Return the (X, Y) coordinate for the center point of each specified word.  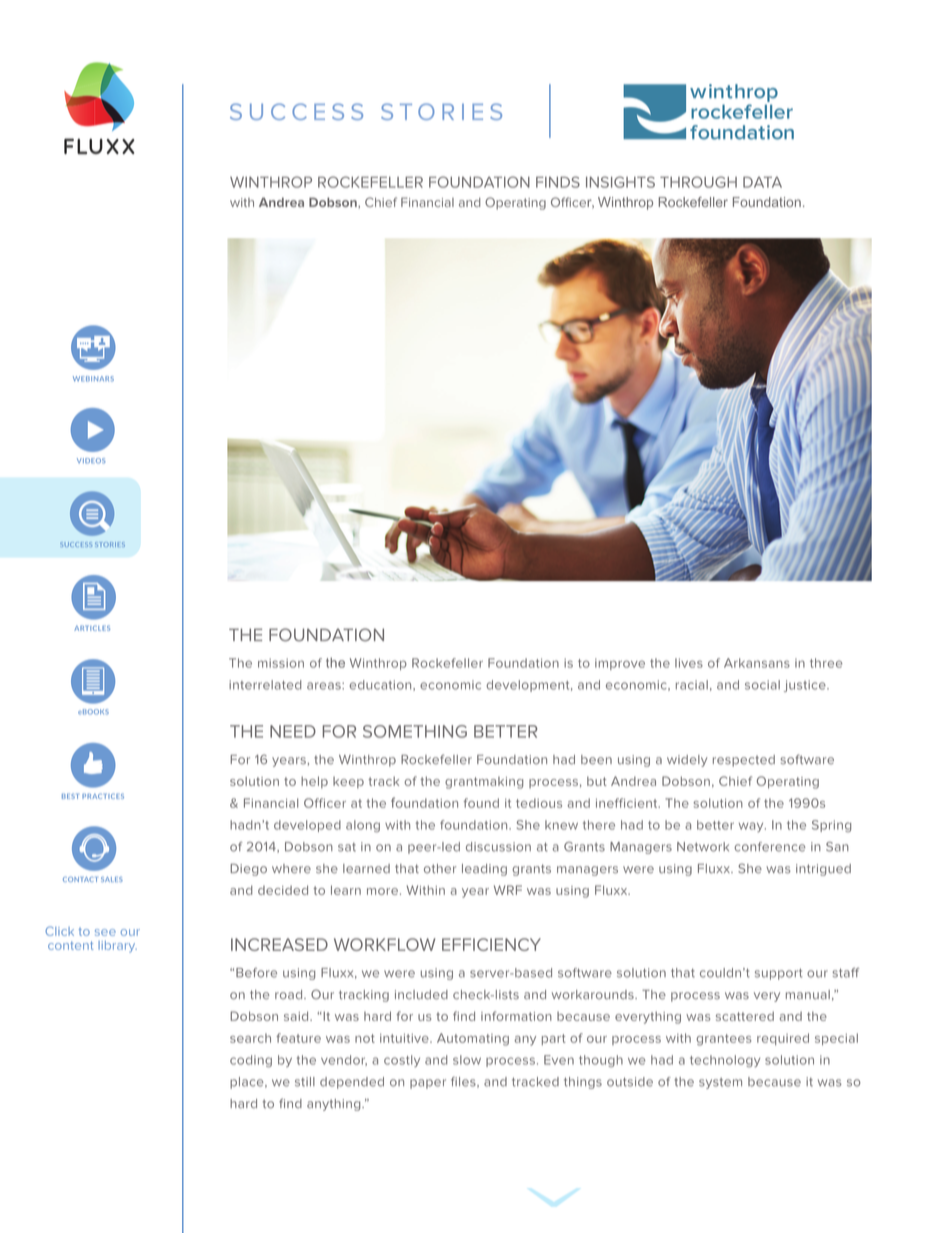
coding (251, 1061)
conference (770, 847)
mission (281, 663)
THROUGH (698, 182)
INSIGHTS (620, 182)
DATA (762, 182)
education (381, 685)
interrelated (265, 685)
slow (467, 1060)
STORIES (441, 111)
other (440, 869)
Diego (248, 870)
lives (689, 663)
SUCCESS (296, 111)
